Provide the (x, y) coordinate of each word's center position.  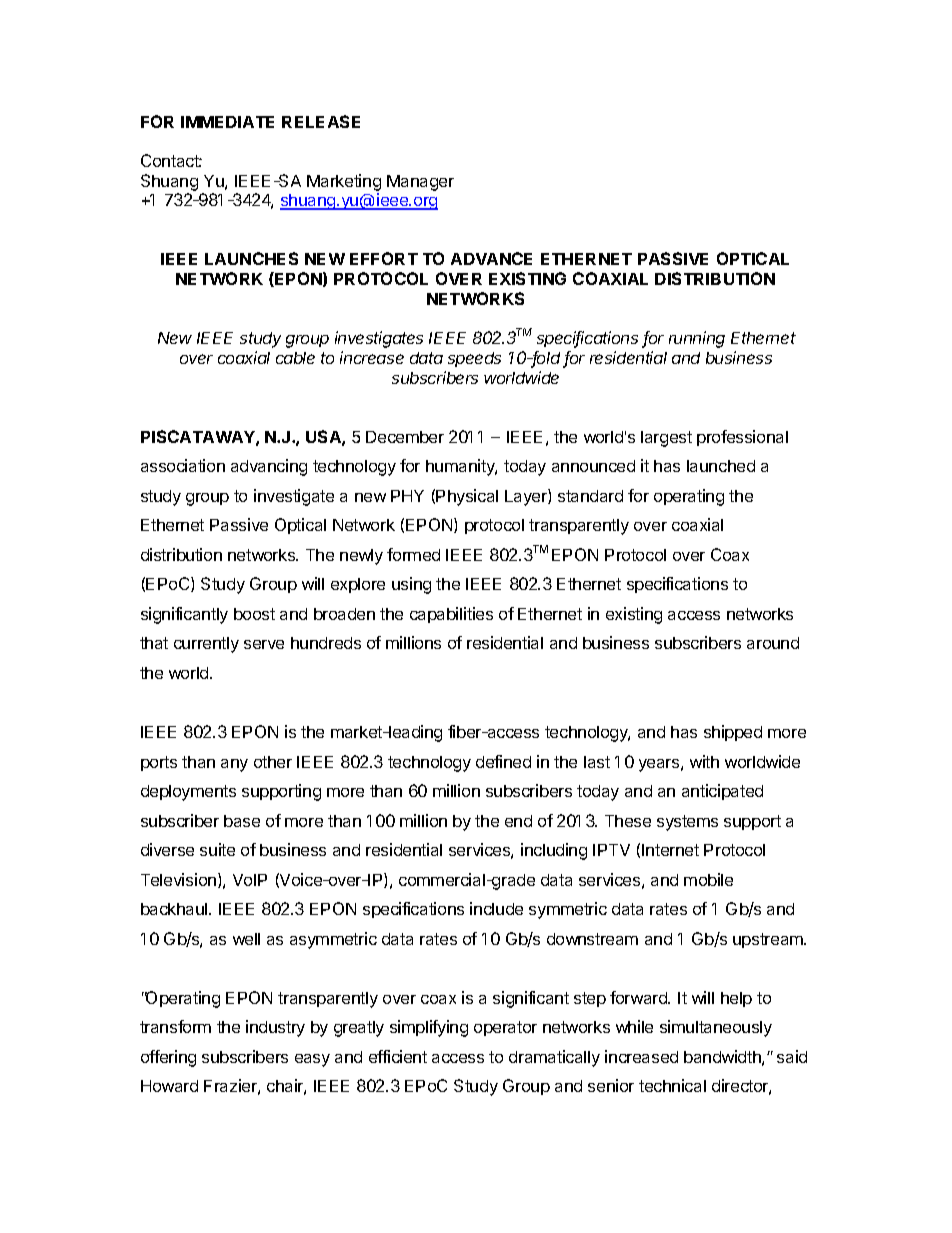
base (242, 821)
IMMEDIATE (227, 122)
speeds (474, 359)
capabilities (451, 615)
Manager (420, 183)
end (518, 821)
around (773, 643)
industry (275, 1028)
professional (742, 438)
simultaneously (716, 1028)
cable (295, 358)
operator (505, 1028)
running (697, 339)
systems (687, 823)
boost (254, 614)
